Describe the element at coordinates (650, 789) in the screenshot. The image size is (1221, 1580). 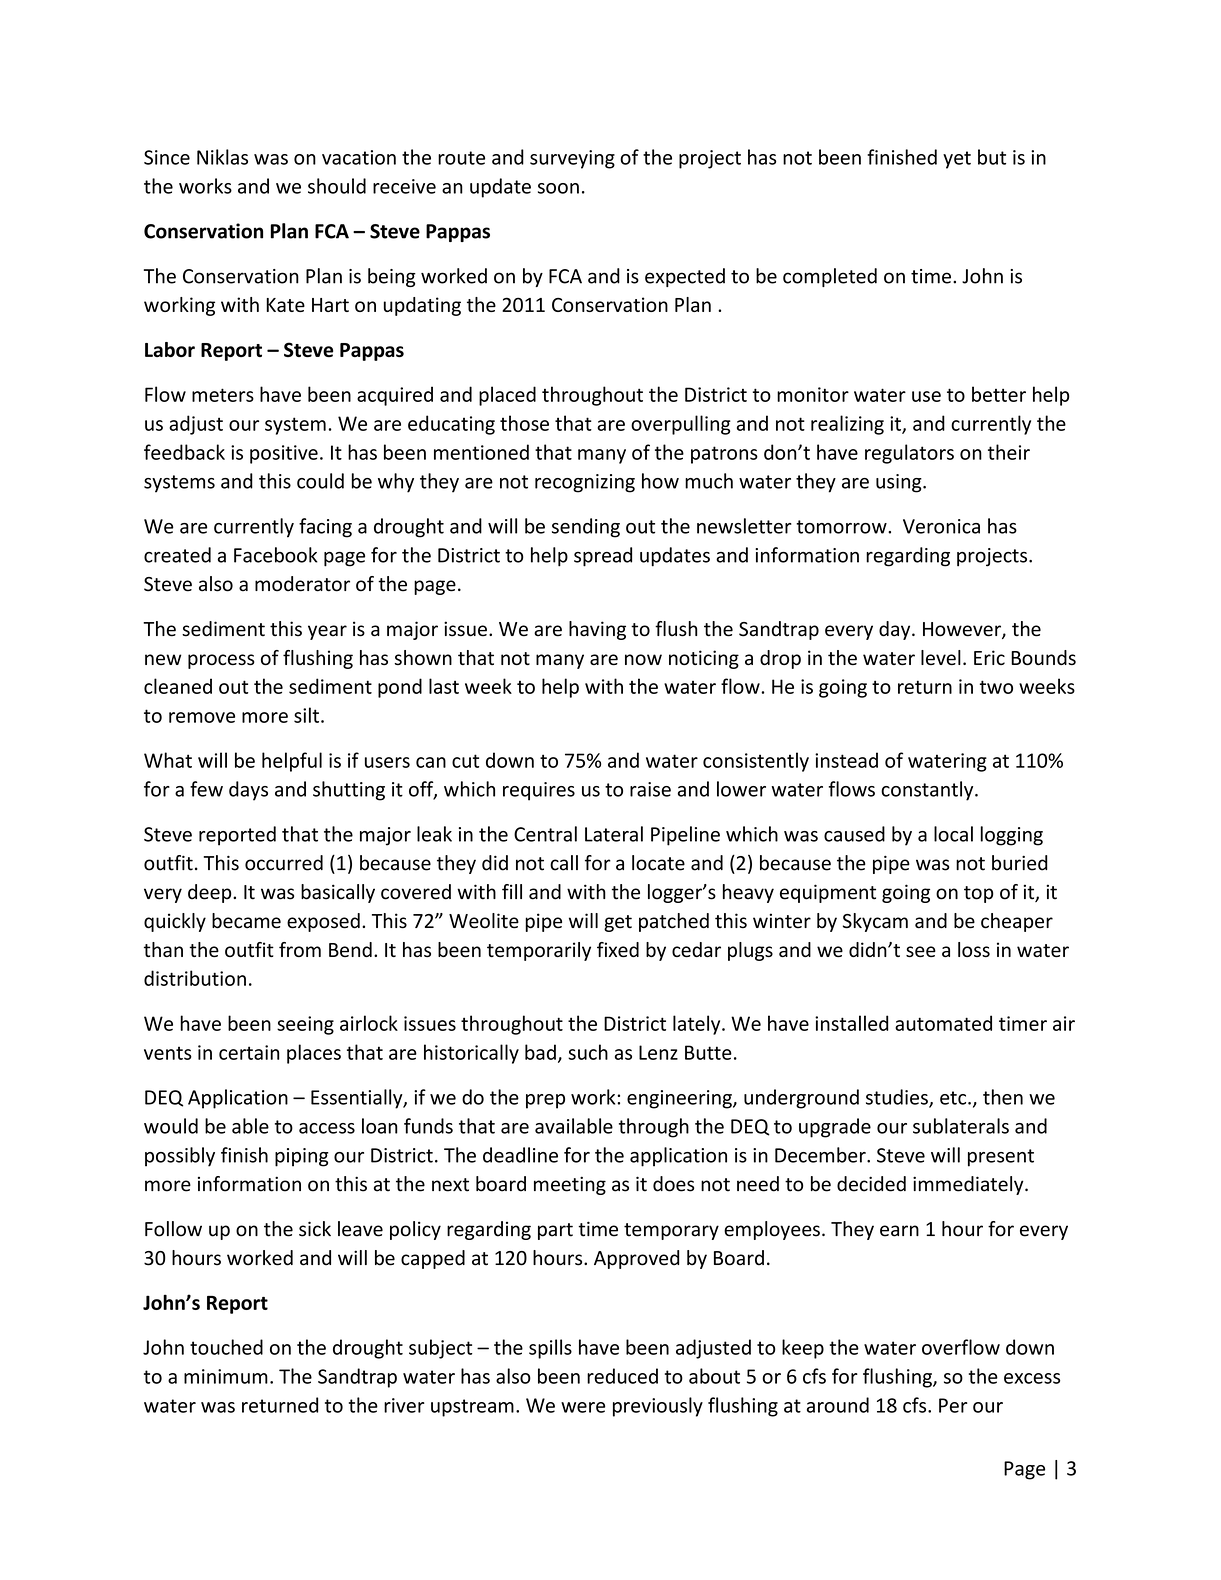
I see `raise` at that location.
